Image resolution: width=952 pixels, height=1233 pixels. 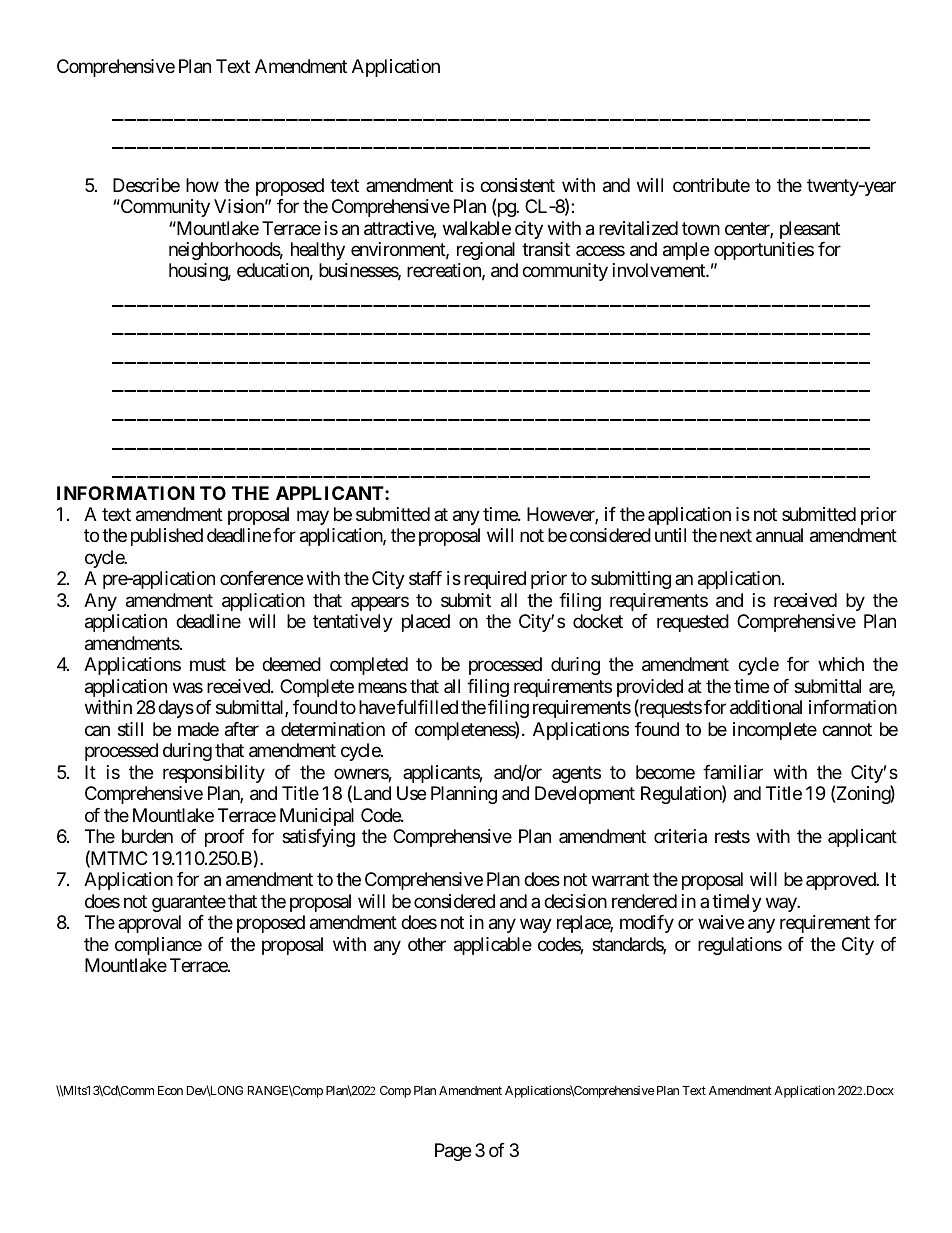 What do you see at coordinates (810, 230) in the image?
I see `pleasant` at bounding box center [810, 230].
